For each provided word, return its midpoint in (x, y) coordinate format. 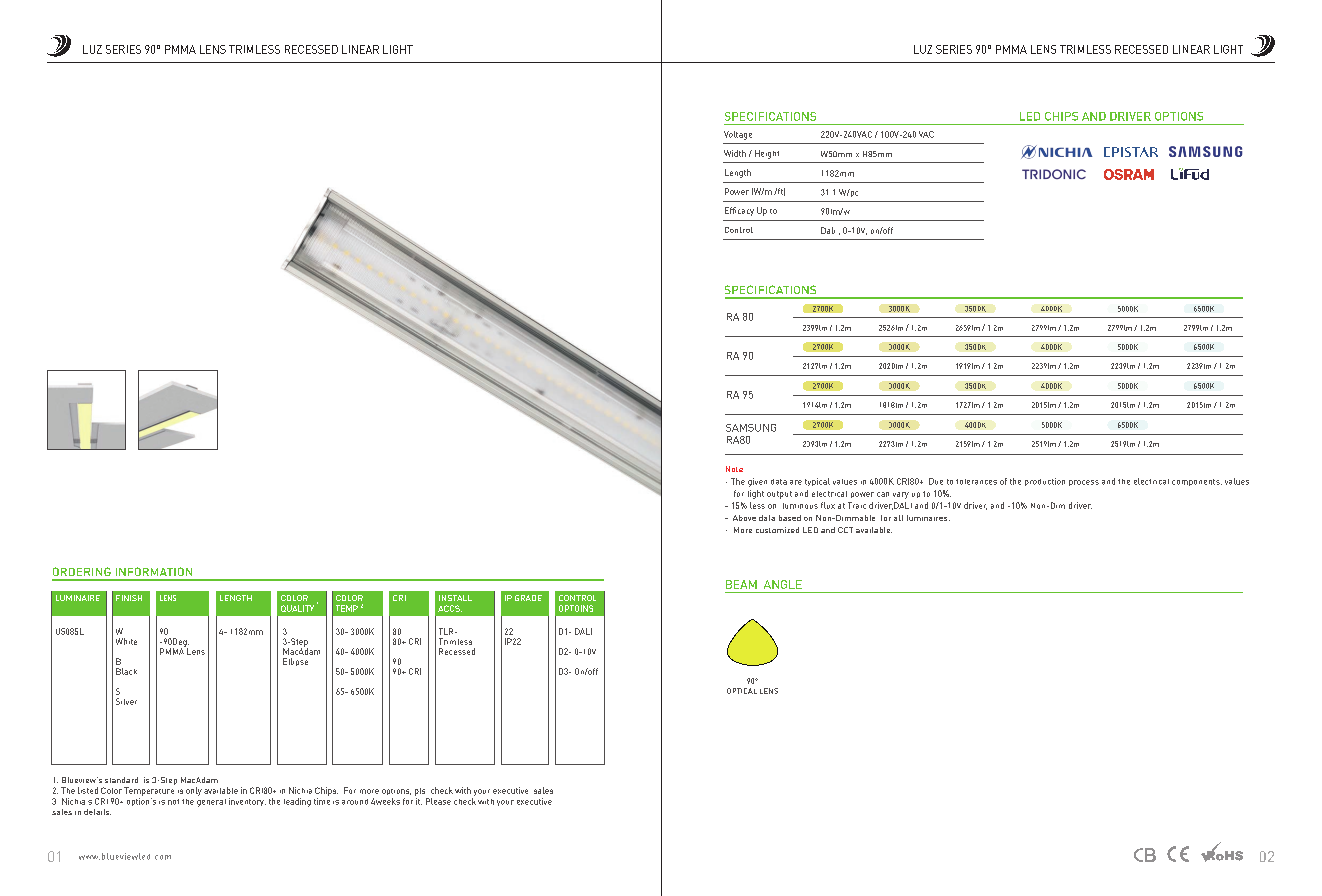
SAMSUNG (751, 428)
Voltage (738, 135)
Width (735, 153)
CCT (845, 530)
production (1045, 482)
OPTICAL (742, 691)
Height (767, 154)
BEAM (741, 584)
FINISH (129, 598)
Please (438, 801)
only (194, 791)
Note (734, 469)
